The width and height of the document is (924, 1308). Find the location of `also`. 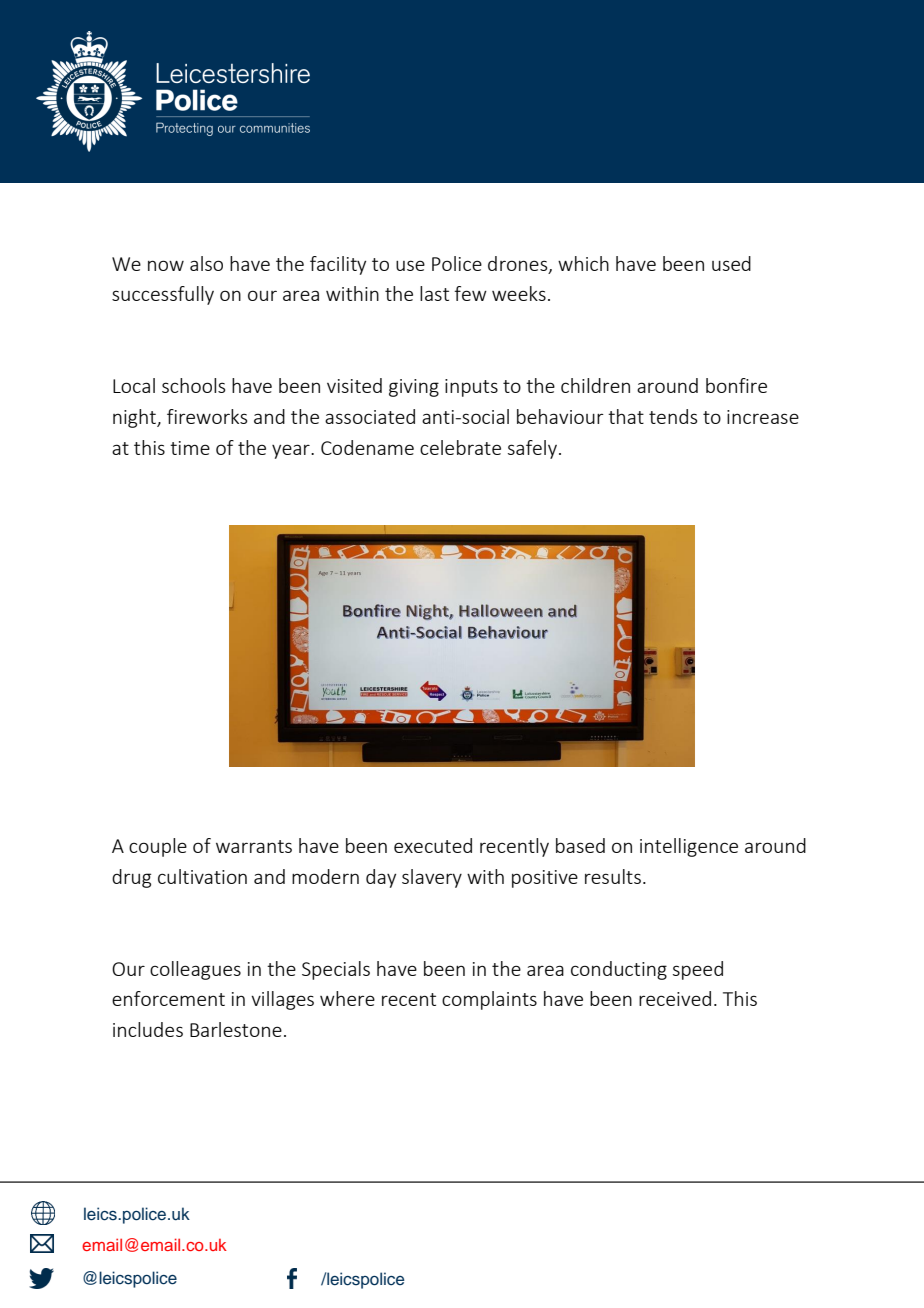

also is located at coordinates (206, 263).
